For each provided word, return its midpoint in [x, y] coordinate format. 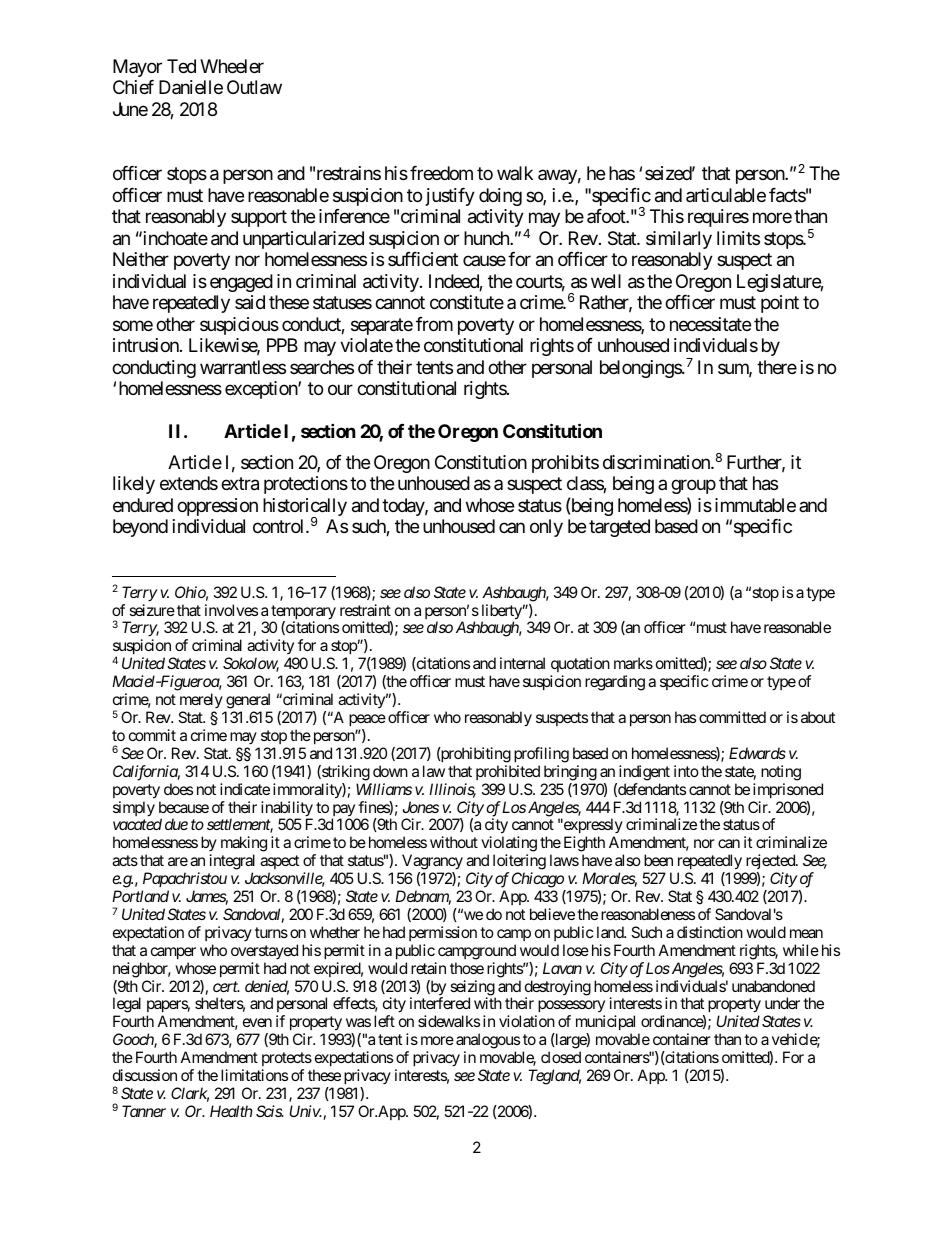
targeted [619, 528]
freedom [441, 173]
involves [231, 610]
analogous [488, 1042]
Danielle [191, 87]
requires [718, 218]
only [546, 528]
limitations [254, 1075]
